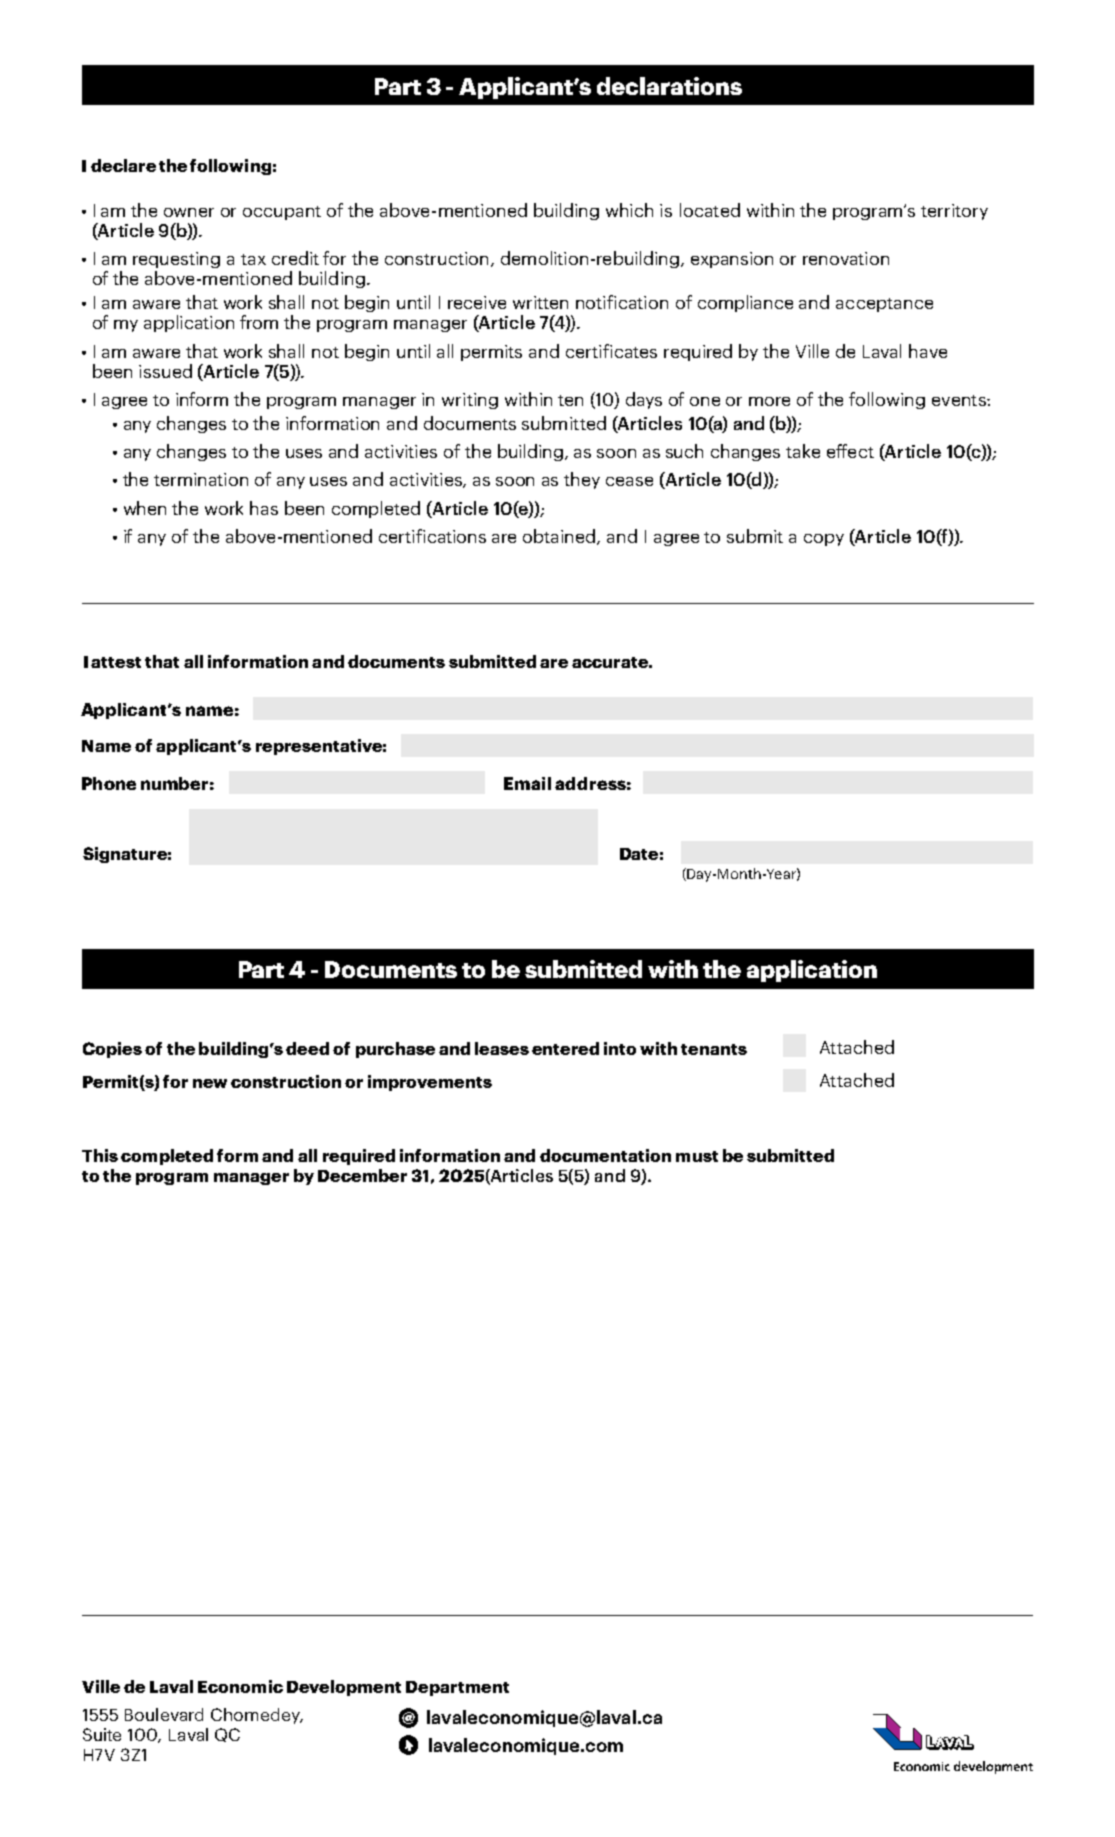  Describe the element at coordinates (109, 783) in the screenshot. I see `Phone` at that location.
